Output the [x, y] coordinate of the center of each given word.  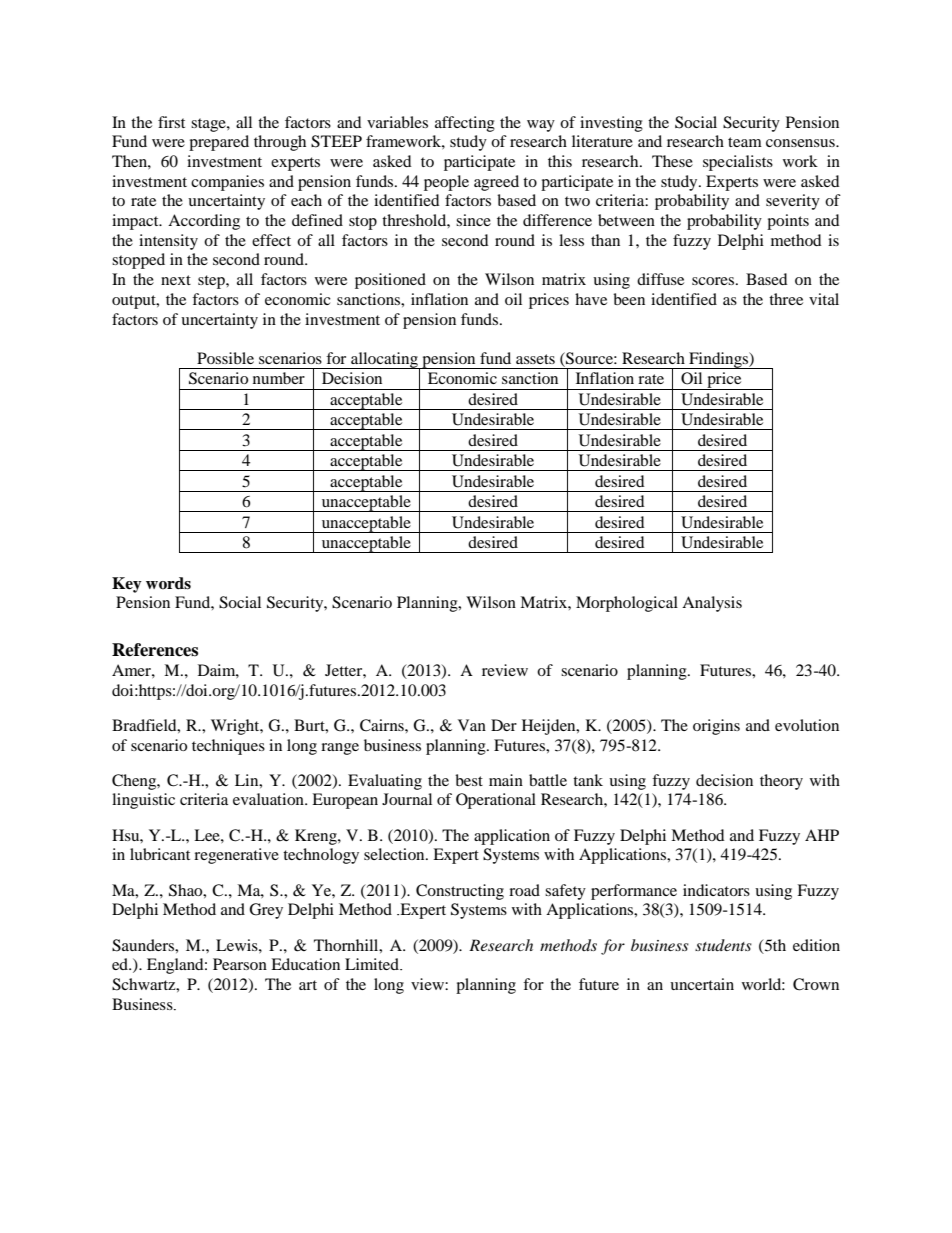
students [723, 945]
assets [535, 359]
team [745, 142]
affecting [465, 124]
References [155, 650]
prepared [219, 143]
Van [472, 725]
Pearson [240, 964]
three [786, 299]
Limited [373, 964]
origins [716, 727]
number [279, 378]
